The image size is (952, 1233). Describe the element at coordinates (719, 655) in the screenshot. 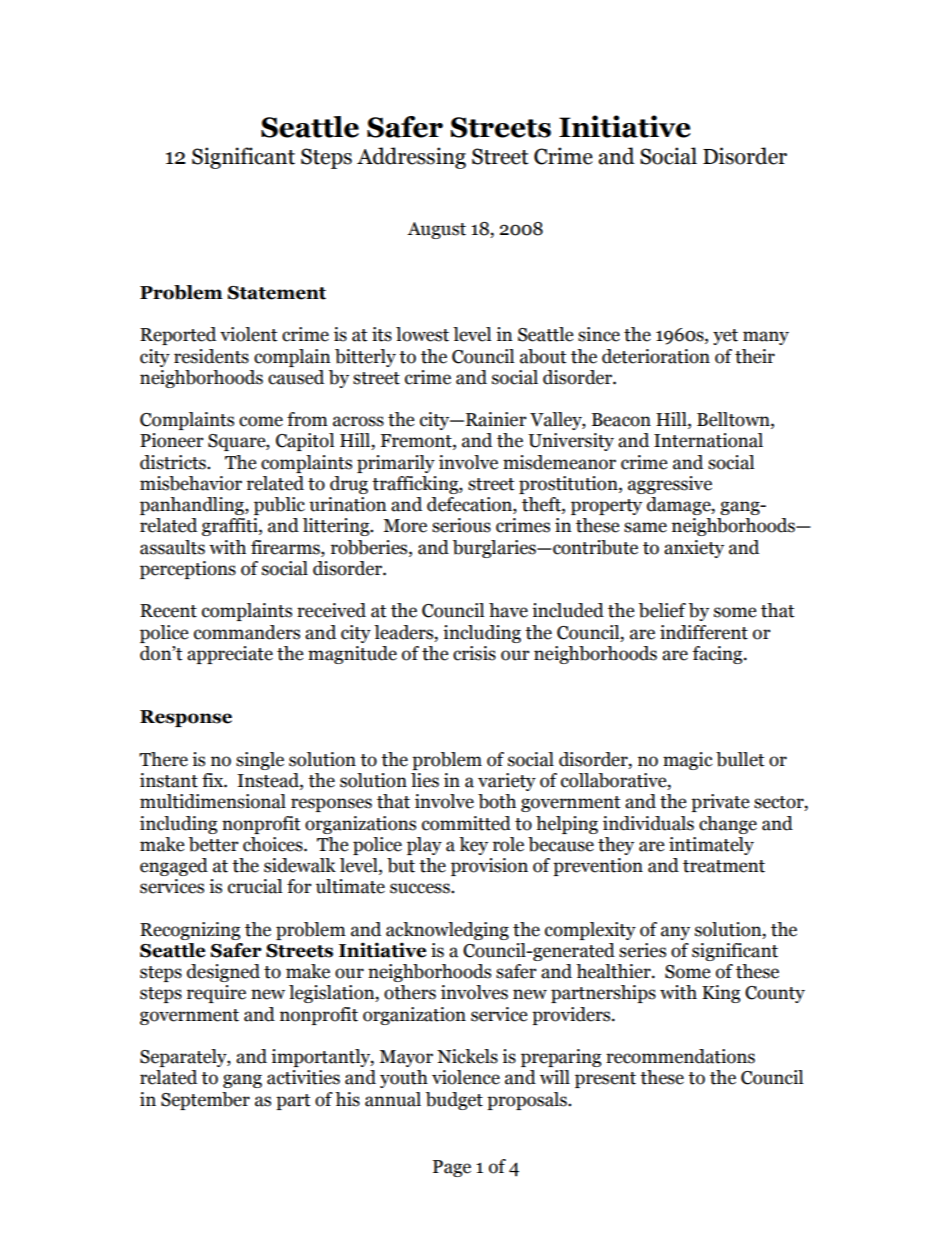

I see `facing` at that location.
